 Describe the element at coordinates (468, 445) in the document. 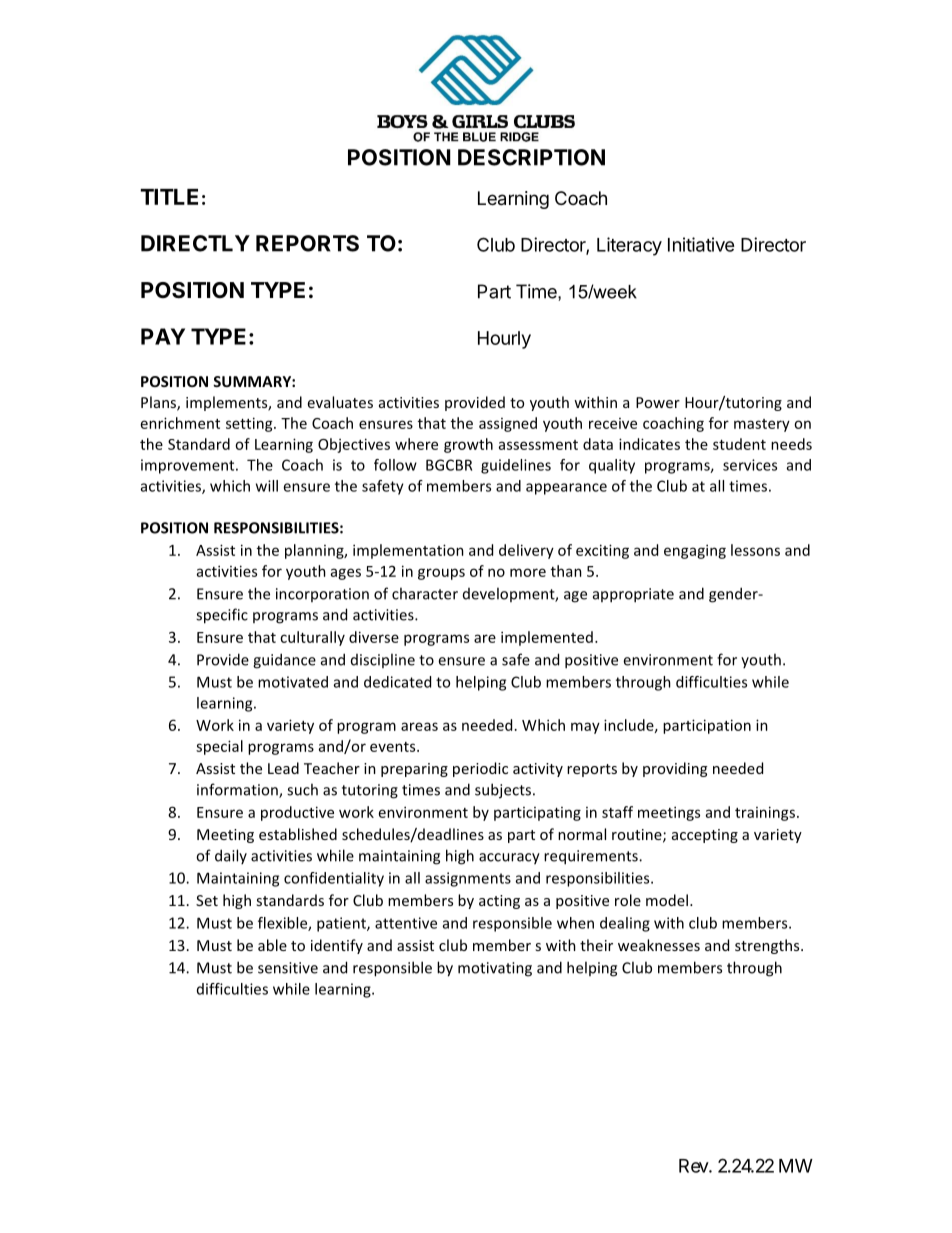

I see `growth` at that location.
